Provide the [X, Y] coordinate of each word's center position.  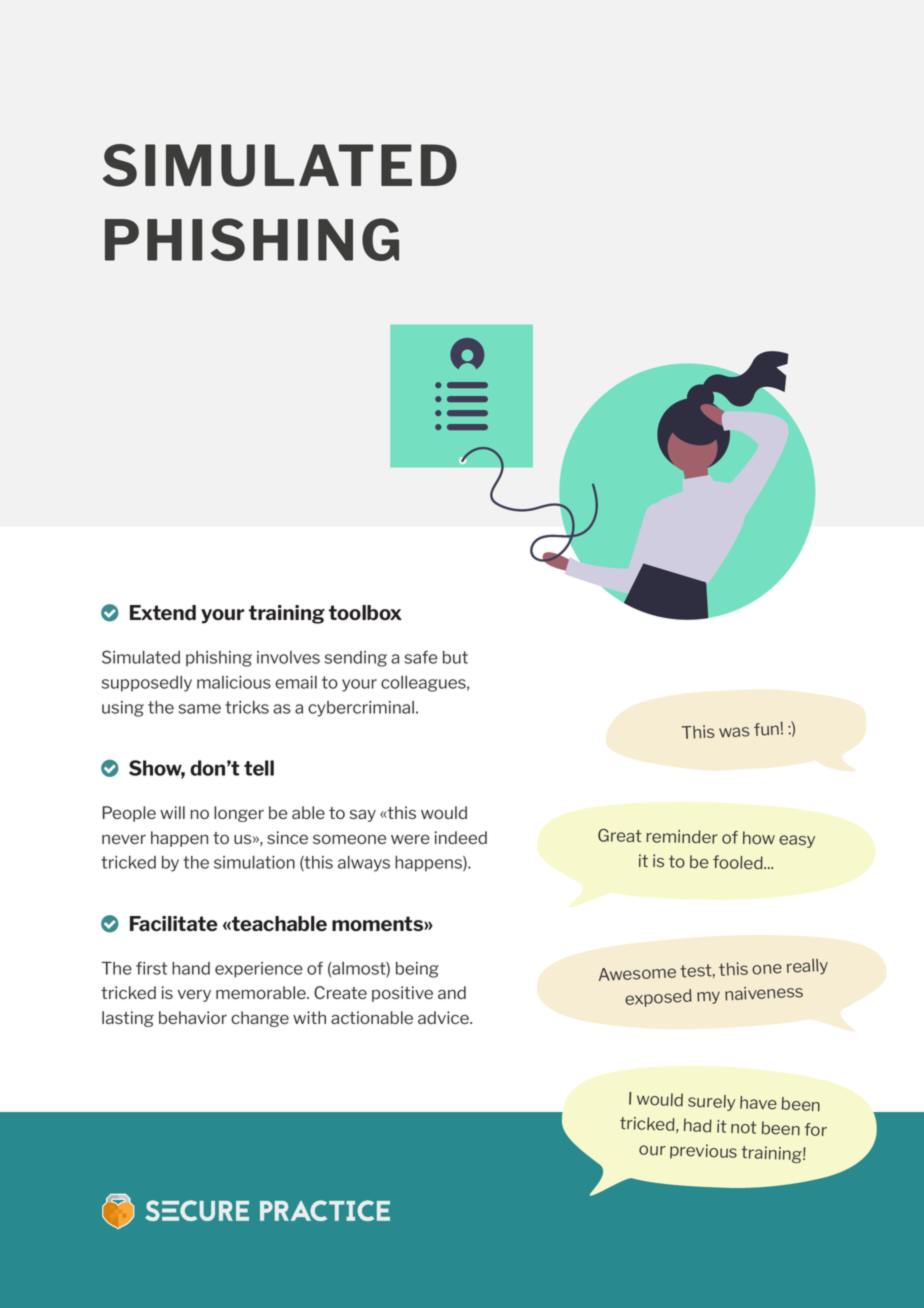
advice [444, 1017]
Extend [163, 613]
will [172, 812]
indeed [461, 837]
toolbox [365, 612]
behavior [193, 1017]
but [455, 657]
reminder [682, 837]
